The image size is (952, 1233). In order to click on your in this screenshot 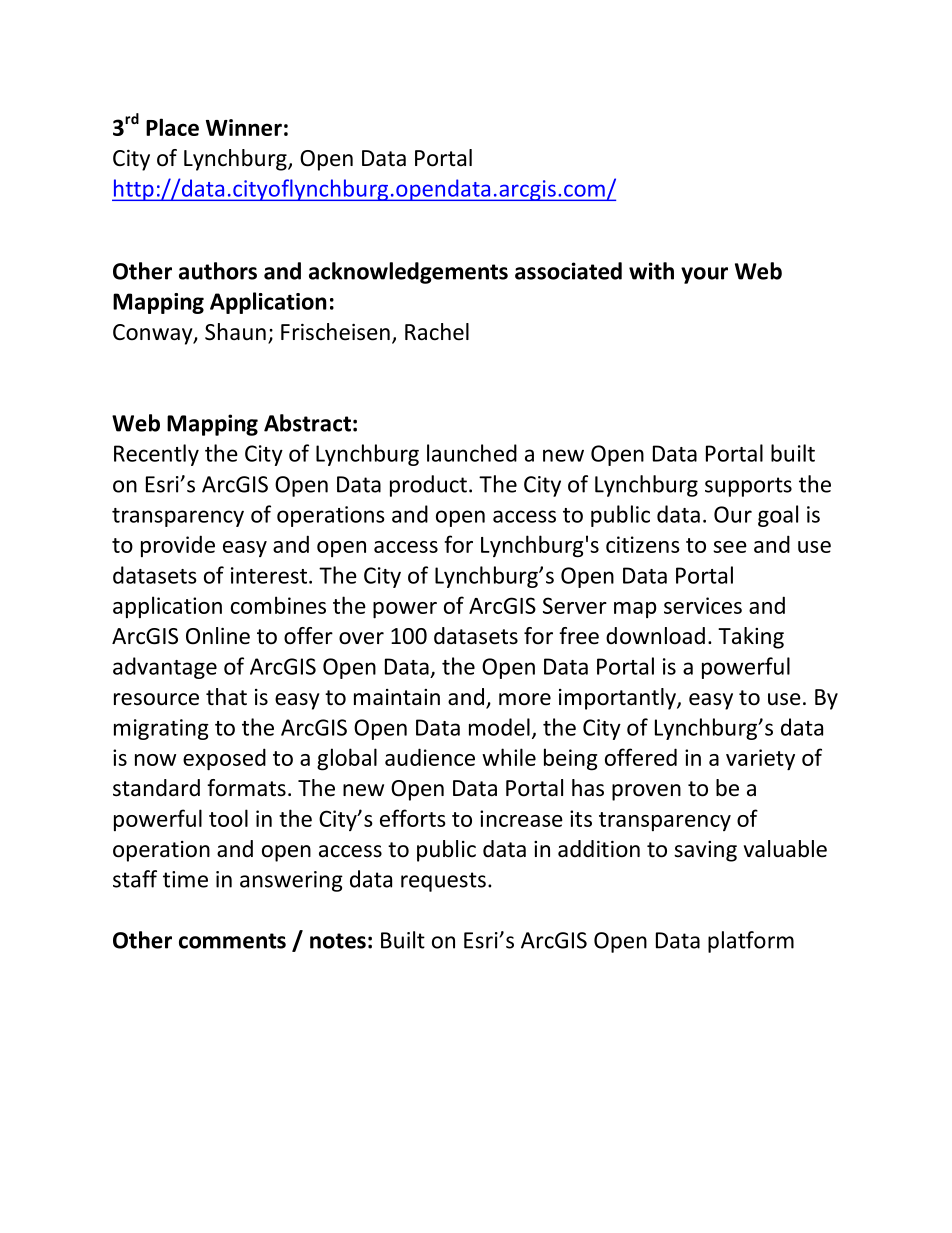, I will do `click(704, 275)`.
